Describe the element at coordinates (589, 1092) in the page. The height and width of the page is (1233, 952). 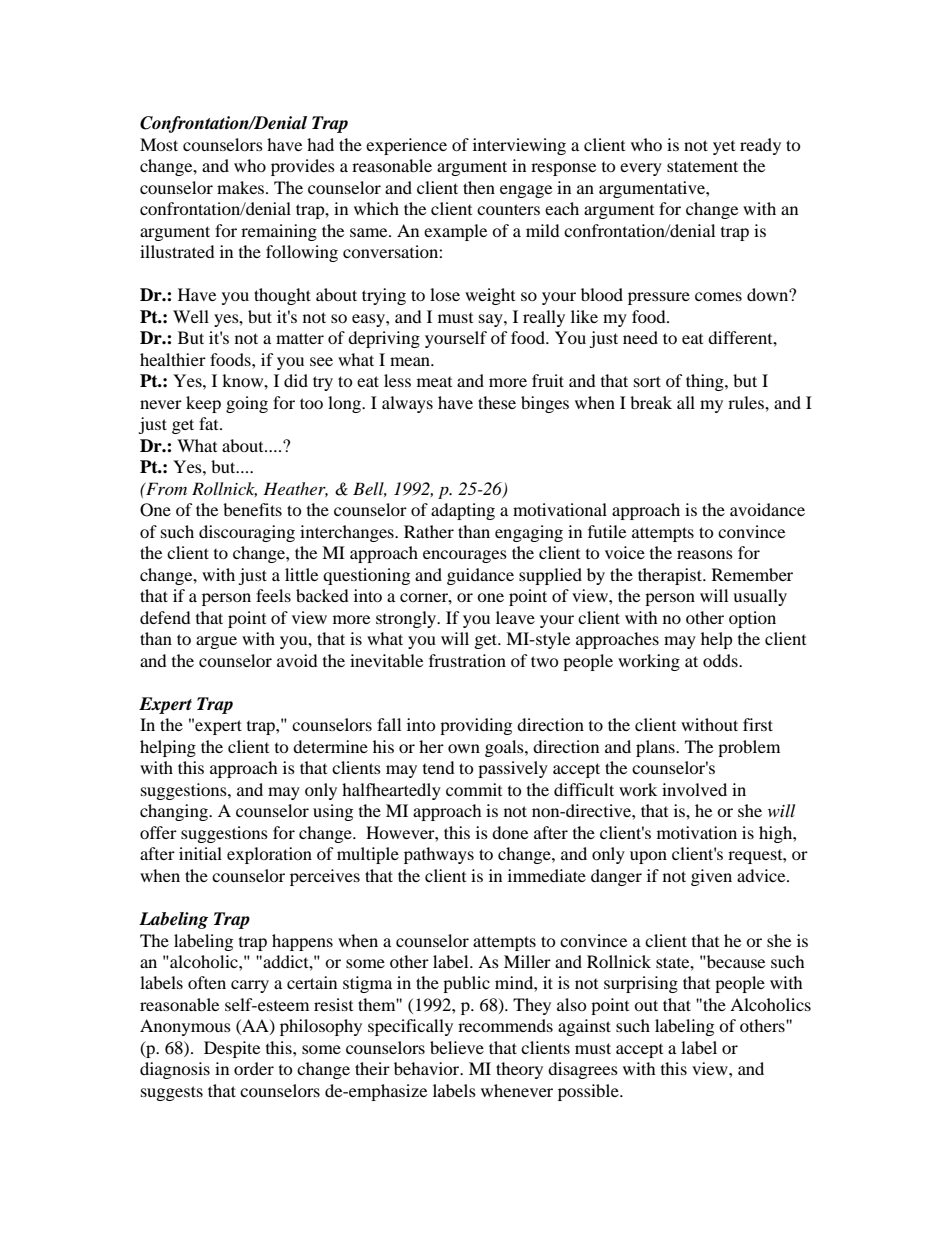
I see `possible` at that location.
